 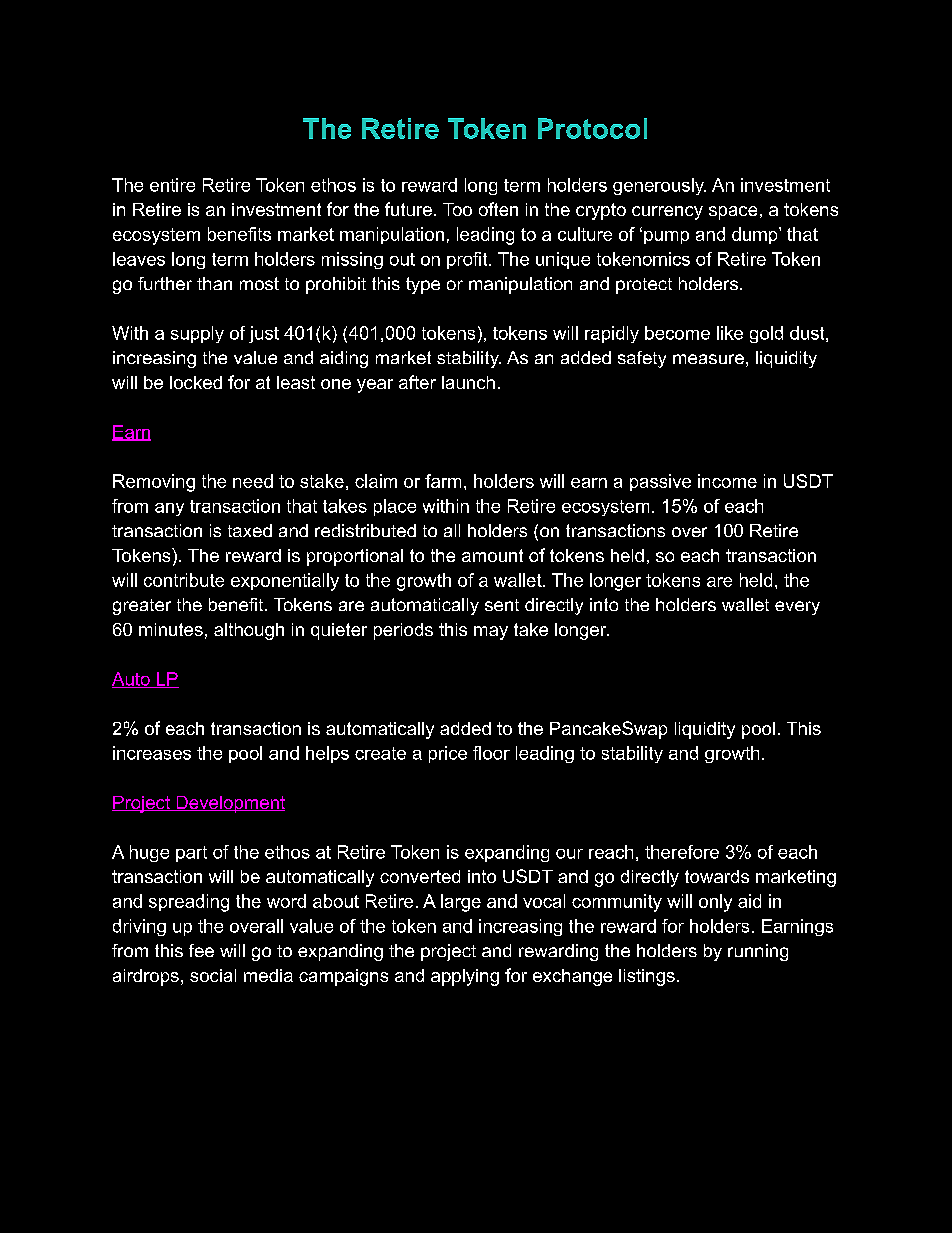 I want to click on fee, so click(x=201, y=950).
